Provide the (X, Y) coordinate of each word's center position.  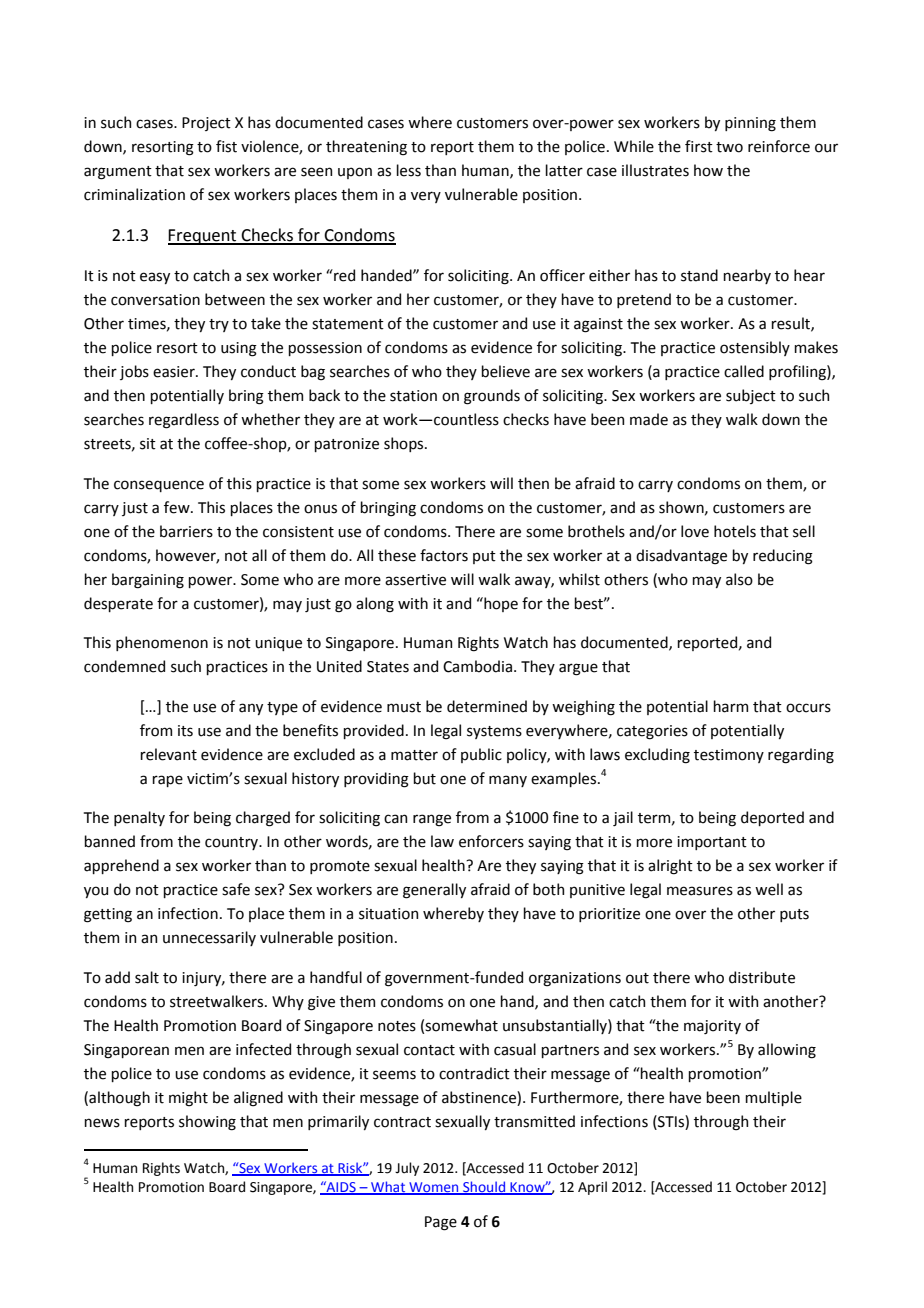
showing (207, 1123)
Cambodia (477, 666)
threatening (366, 148)
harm (730, 706)
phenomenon (162, 643)
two (729, 147)
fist (226, 146)
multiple (773, 1098)
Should (484, 1188)
